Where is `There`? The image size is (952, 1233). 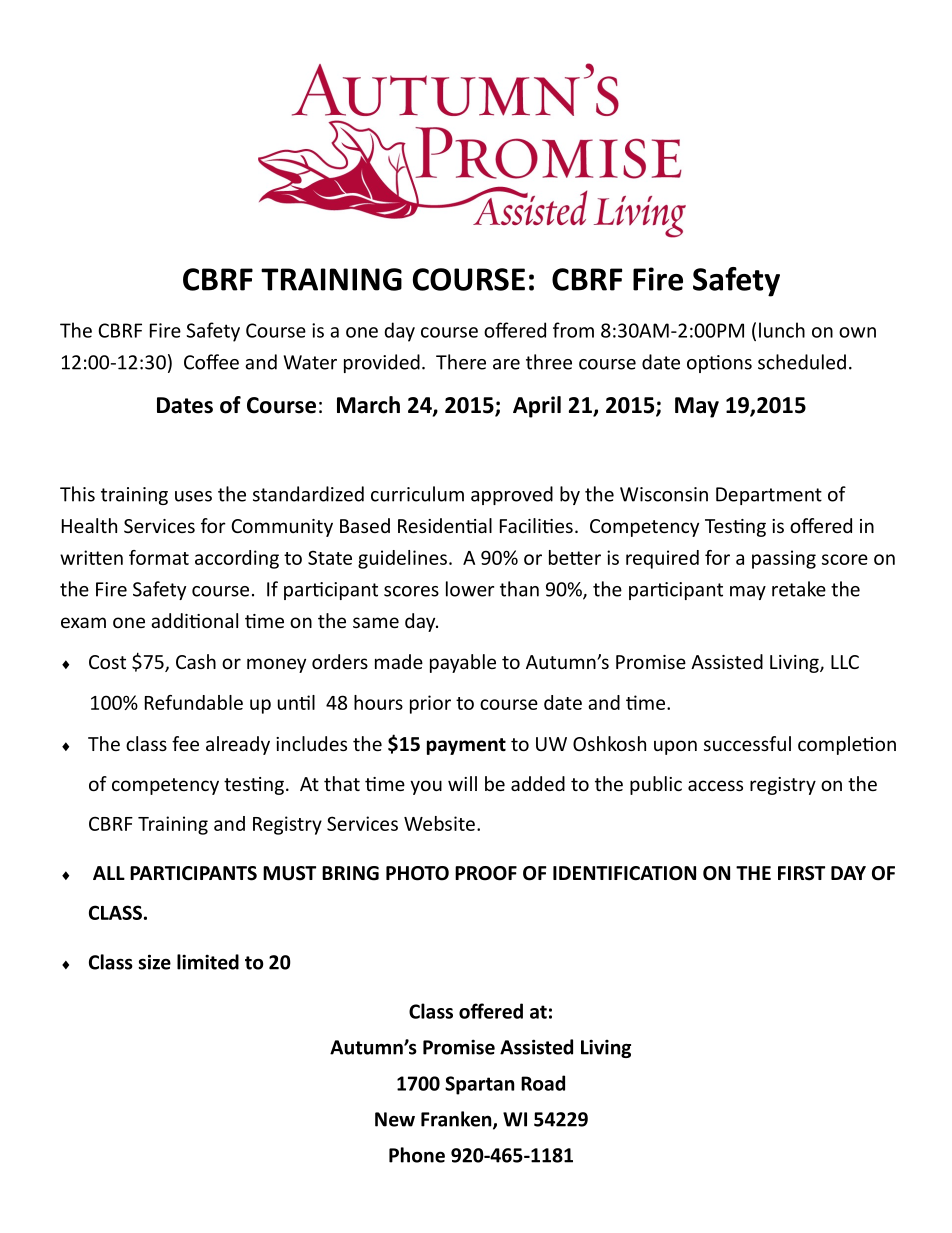 There is located at coordinates (461, 362).
